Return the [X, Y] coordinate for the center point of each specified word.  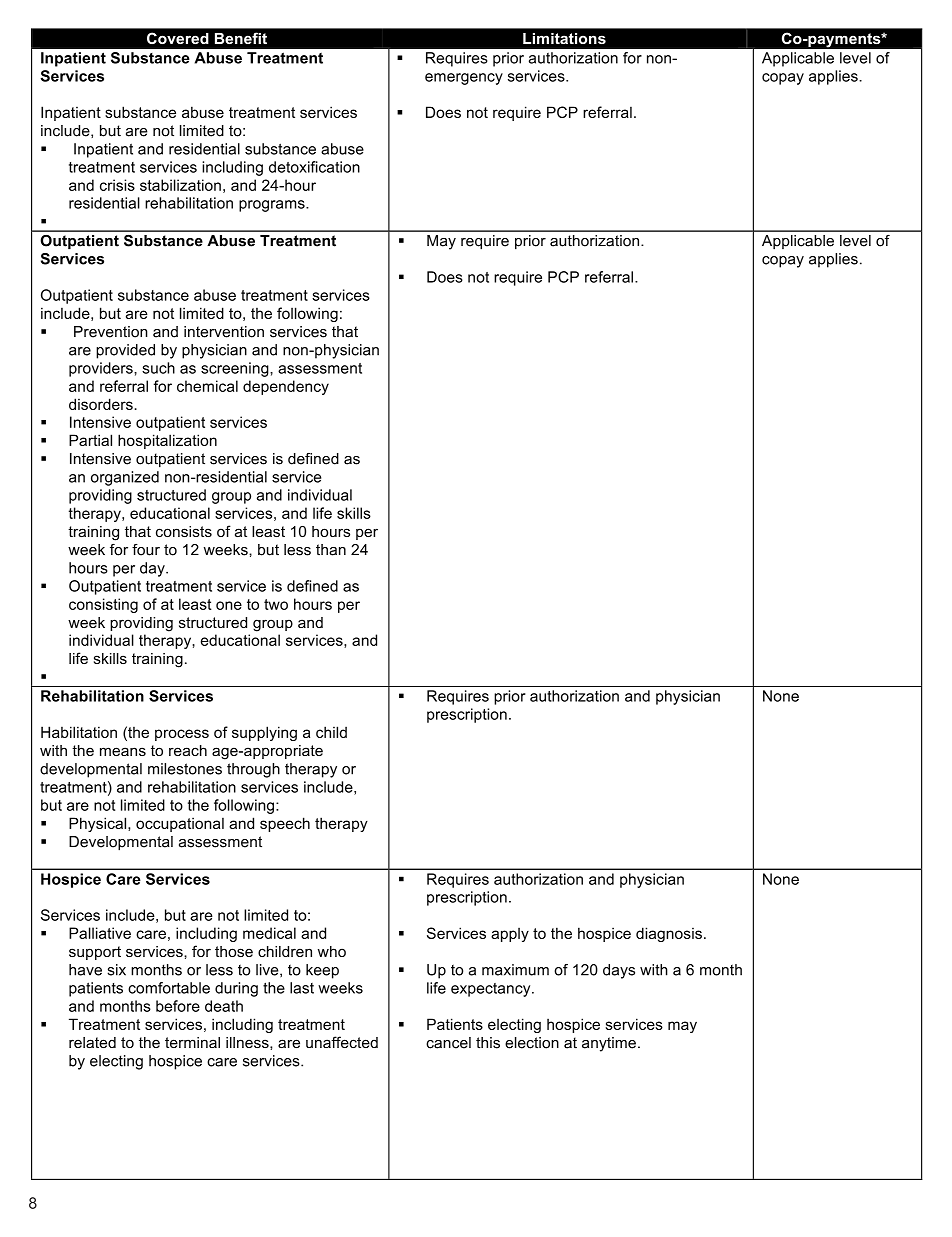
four [146, 550]
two [276, 604]
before [178, 1006]
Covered [177, 38]
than [331, 550]
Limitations [564, 38]
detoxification [314, 167]
